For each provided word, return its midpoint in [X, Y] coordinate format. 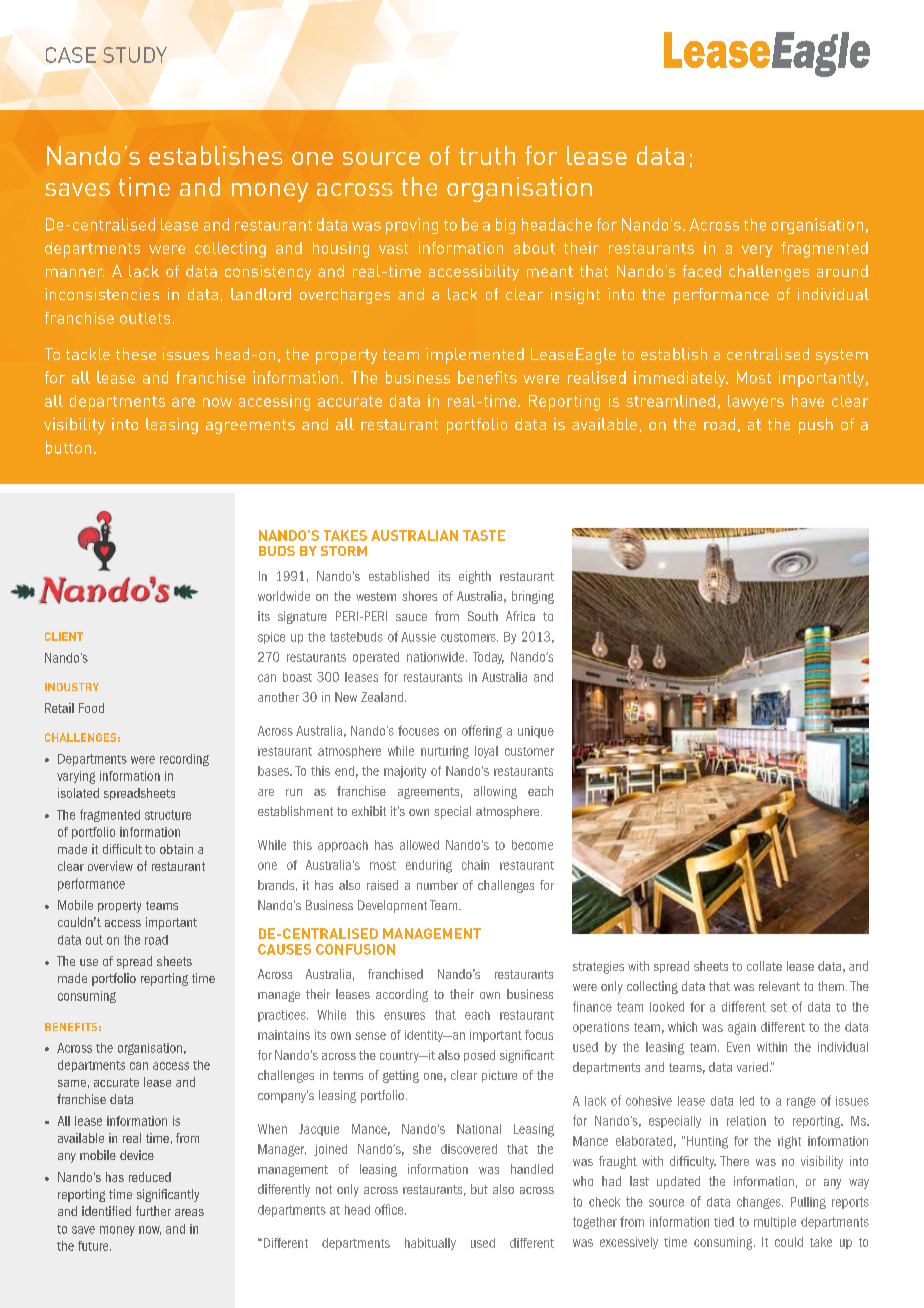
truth [487, 155]
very [757, 251]
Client [64, 636]
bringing [533, 597]
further [153, 1211]
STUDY [135, 55]
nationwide [437, 657]
